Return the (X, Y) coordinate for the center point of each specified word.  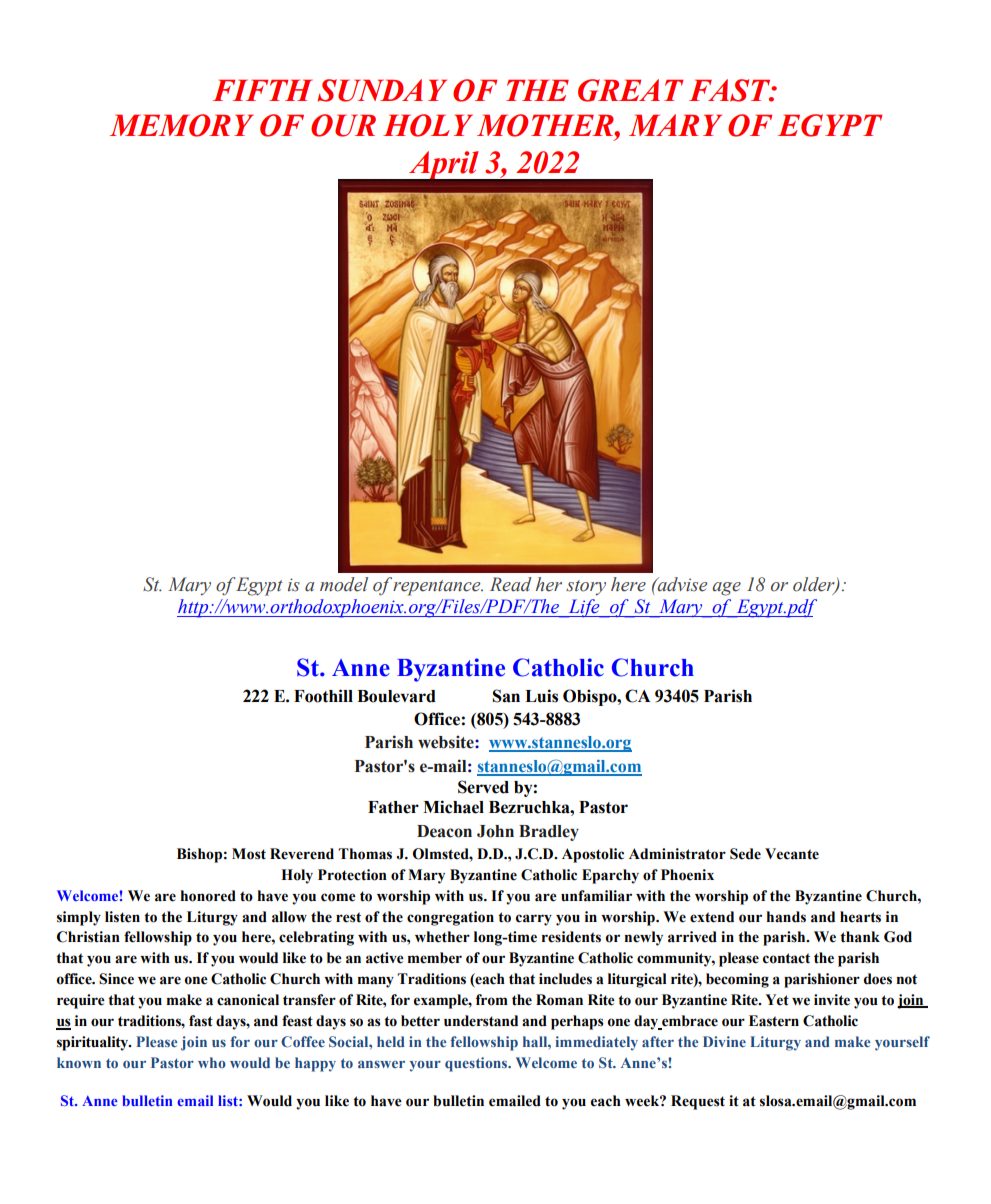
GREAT (630, 90)
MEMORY (181, 125)
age (727, 589)
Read (511, 584)
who (212, 1062)
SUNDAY (382, 90)
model (344, 584)
